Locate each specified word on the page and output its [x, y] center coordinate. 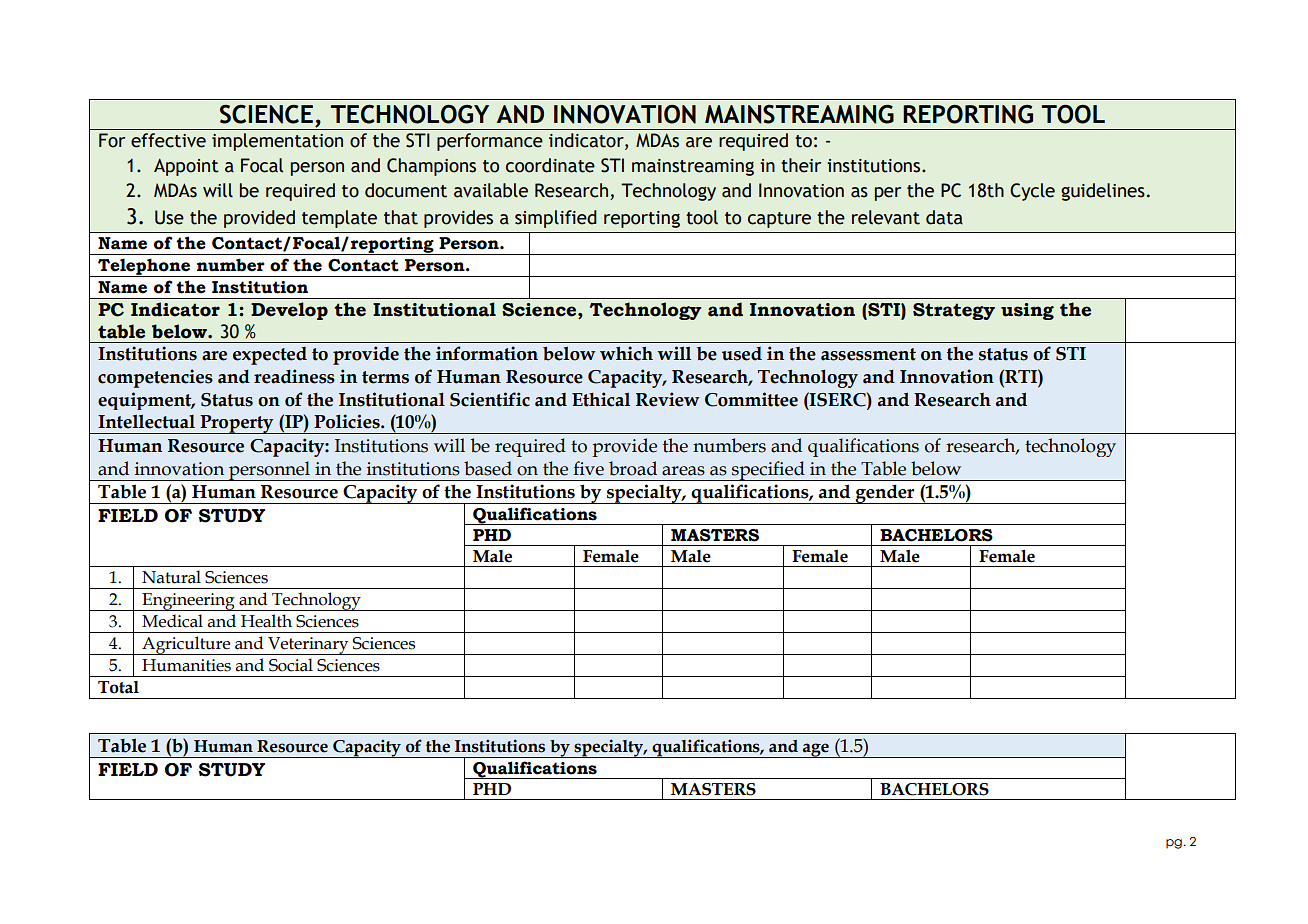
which [626, 353]
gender [885, 494]
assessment [868, 354]
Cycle [1032, 192]
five [588, 468]
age [816, 750]
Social [291, 665]
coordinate [550, 165]
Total [118, 687]
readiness [294, 376]
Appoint [186, 167]
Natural [171, 577]
